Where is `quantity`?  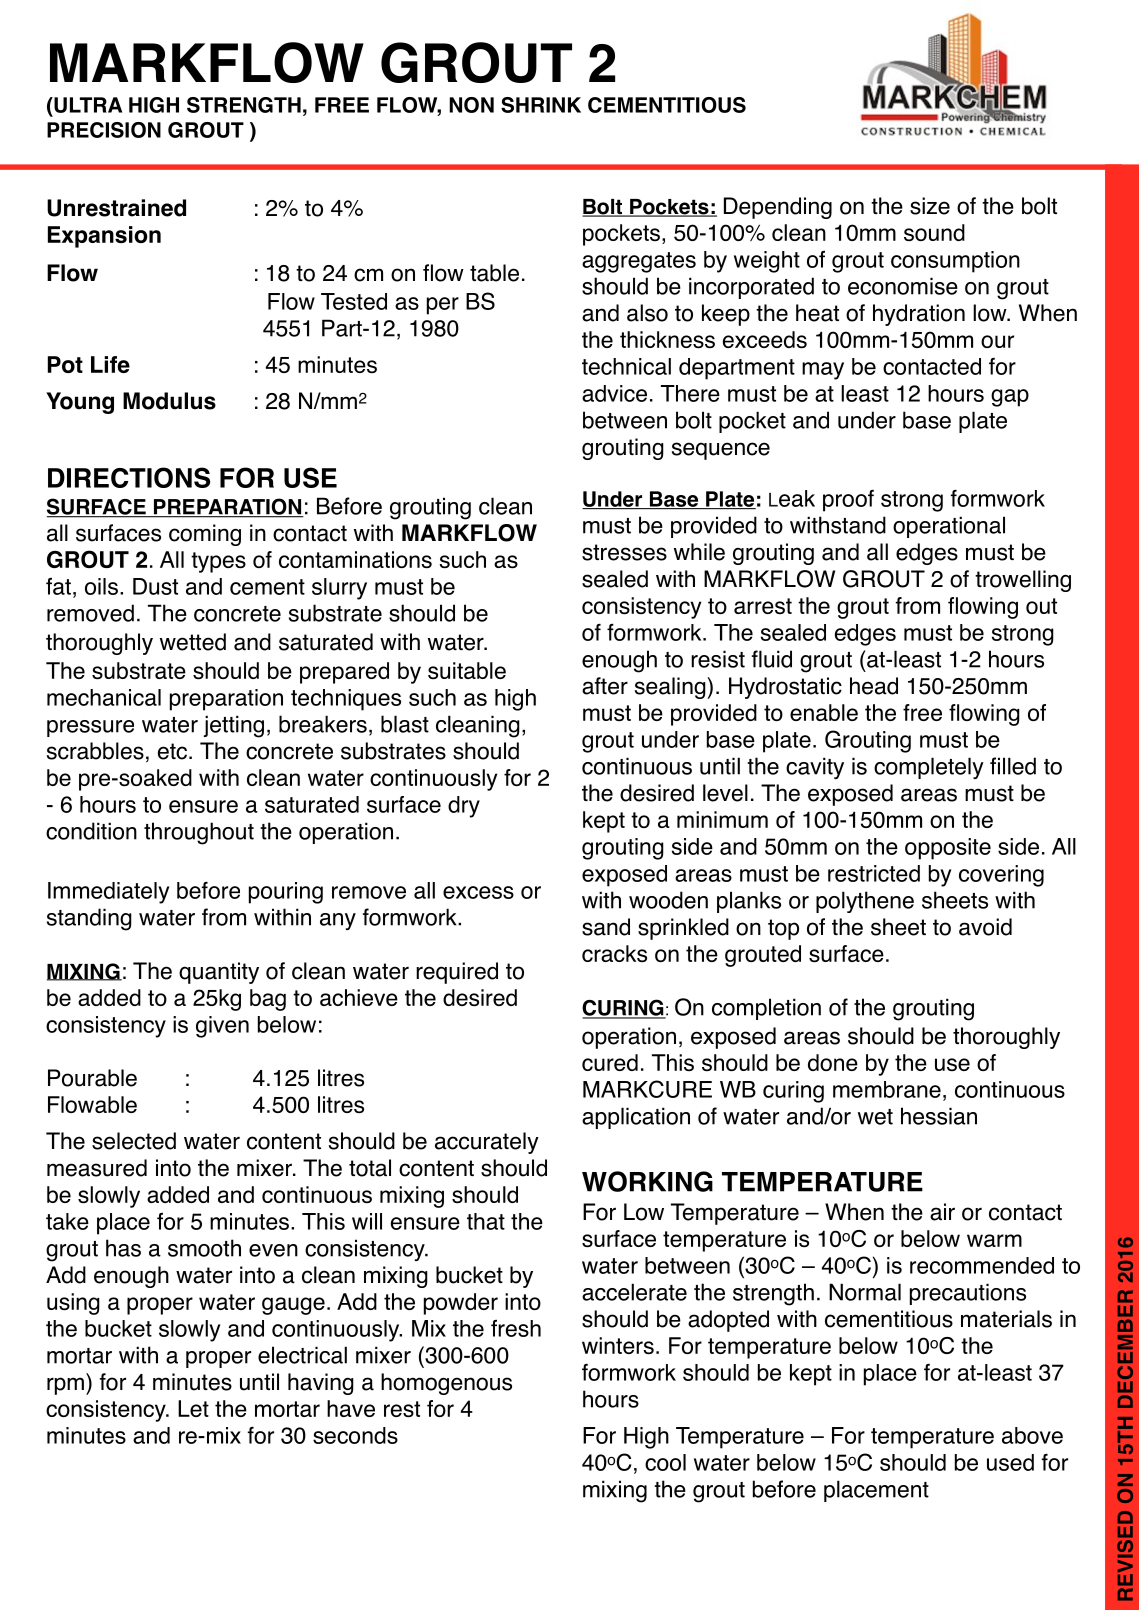 quantity is located at coordinates (219, 973).
